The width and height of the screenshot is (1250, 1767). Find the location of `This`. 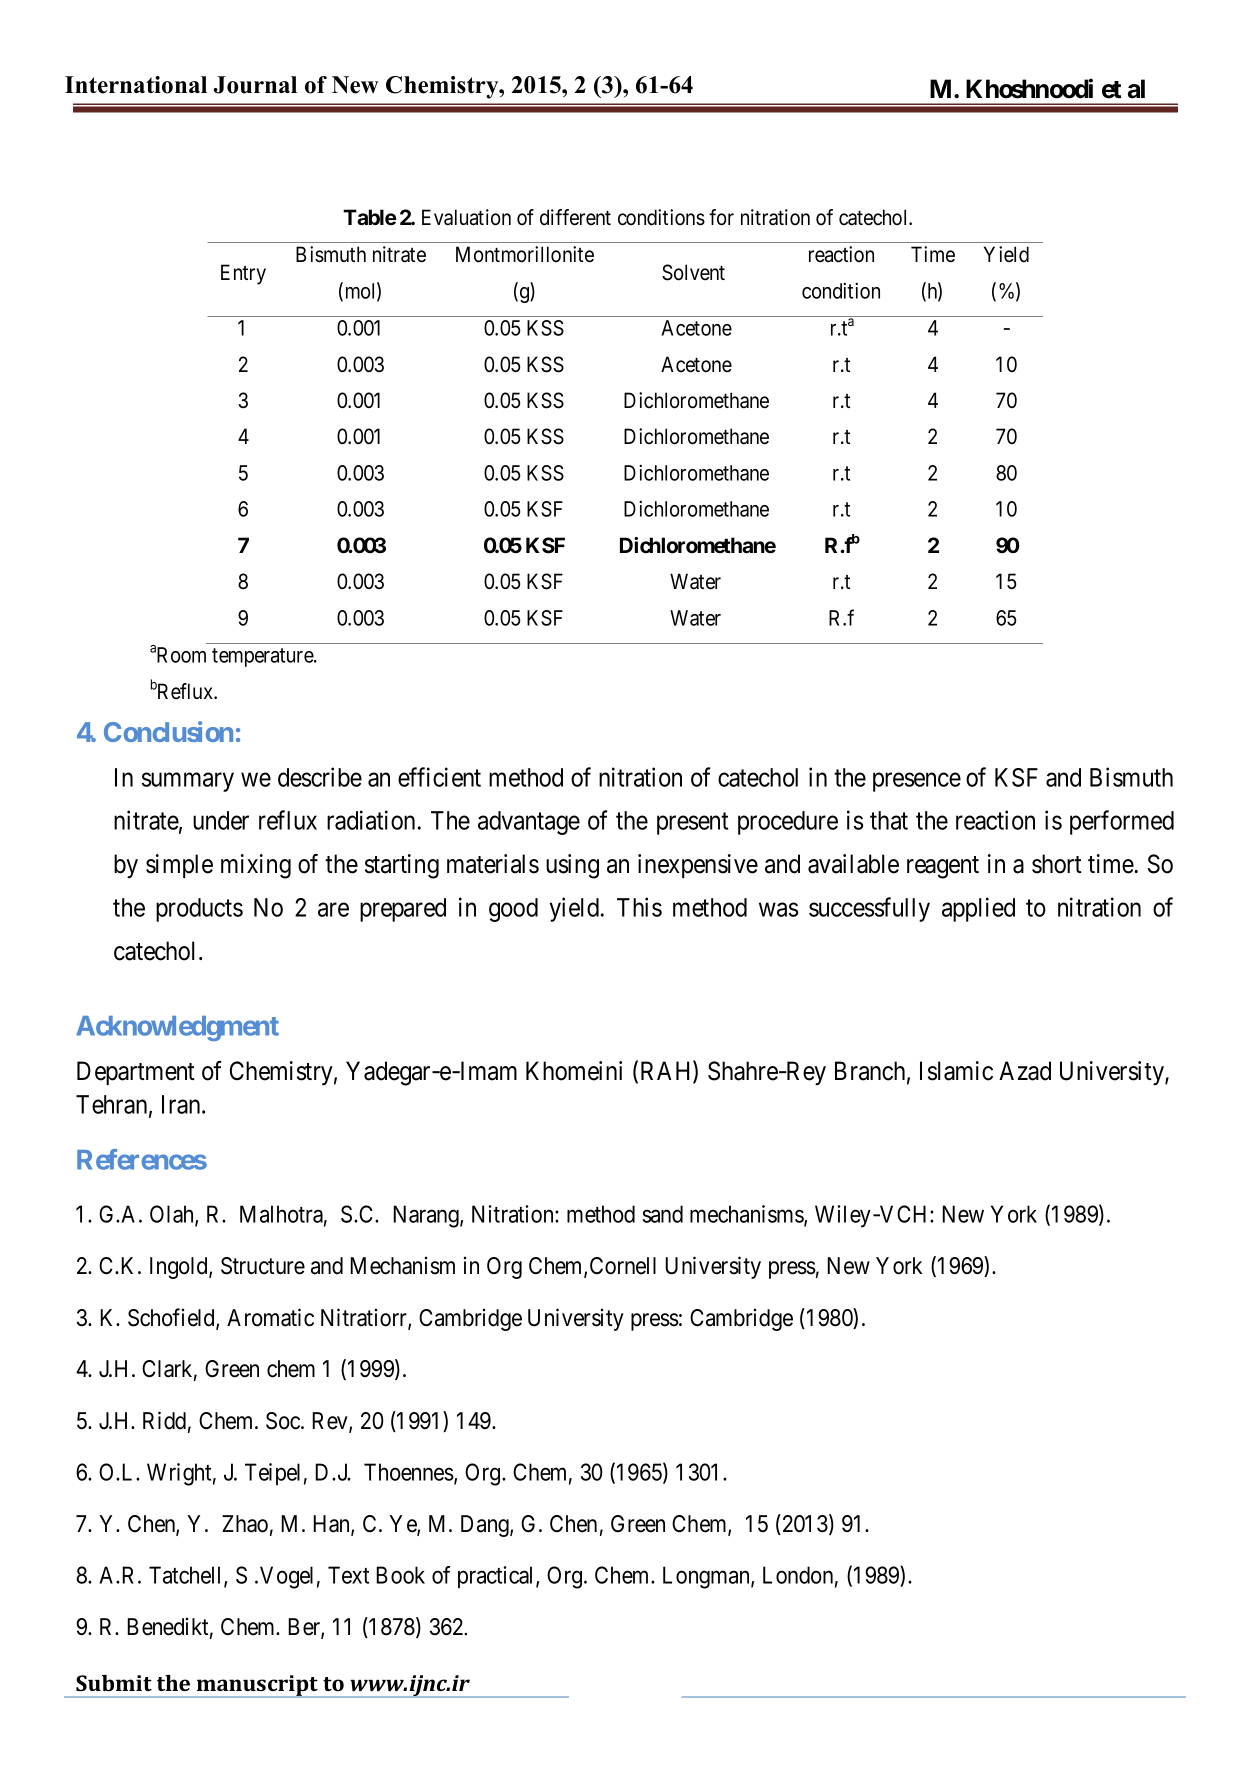

This is located at coordinates (639, 907).
